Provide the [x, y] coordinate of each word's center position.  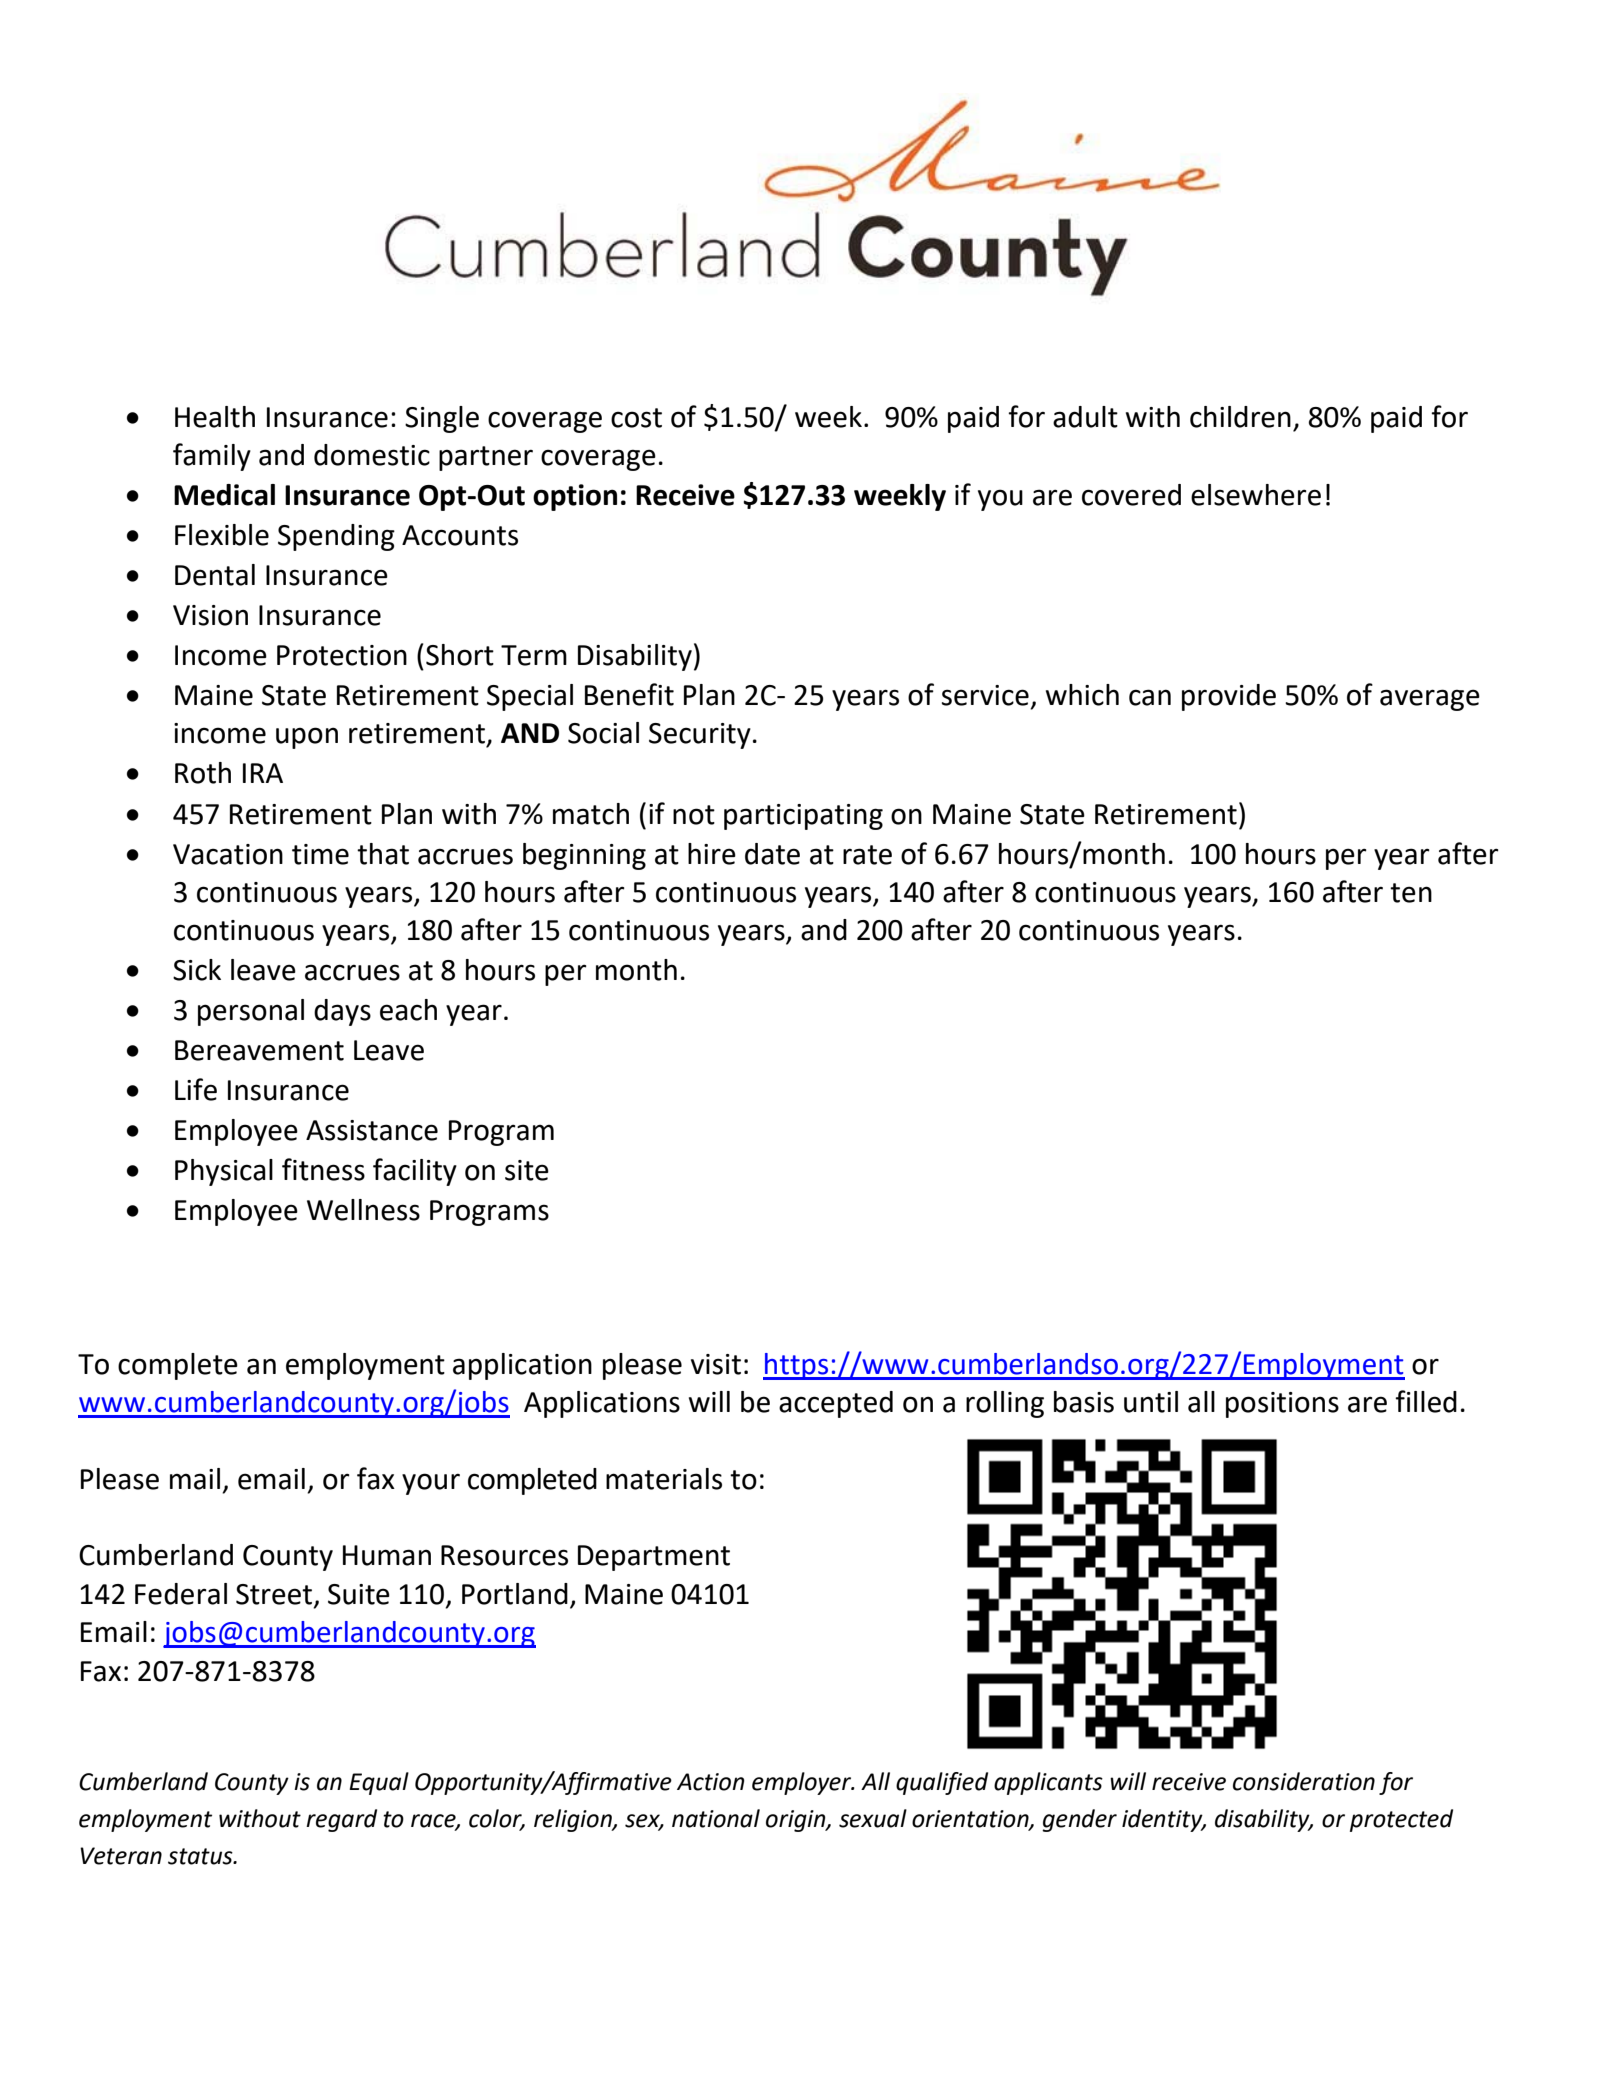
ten [1411, 893]
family [212, 457]
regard [341, 1820]
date [772, 854]
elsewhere [1256, 495]
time [320, 854]
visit [716, 1364]
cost [636, 418]
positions [1282, 1405]
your [431, 1484]
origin [797, 1821]
